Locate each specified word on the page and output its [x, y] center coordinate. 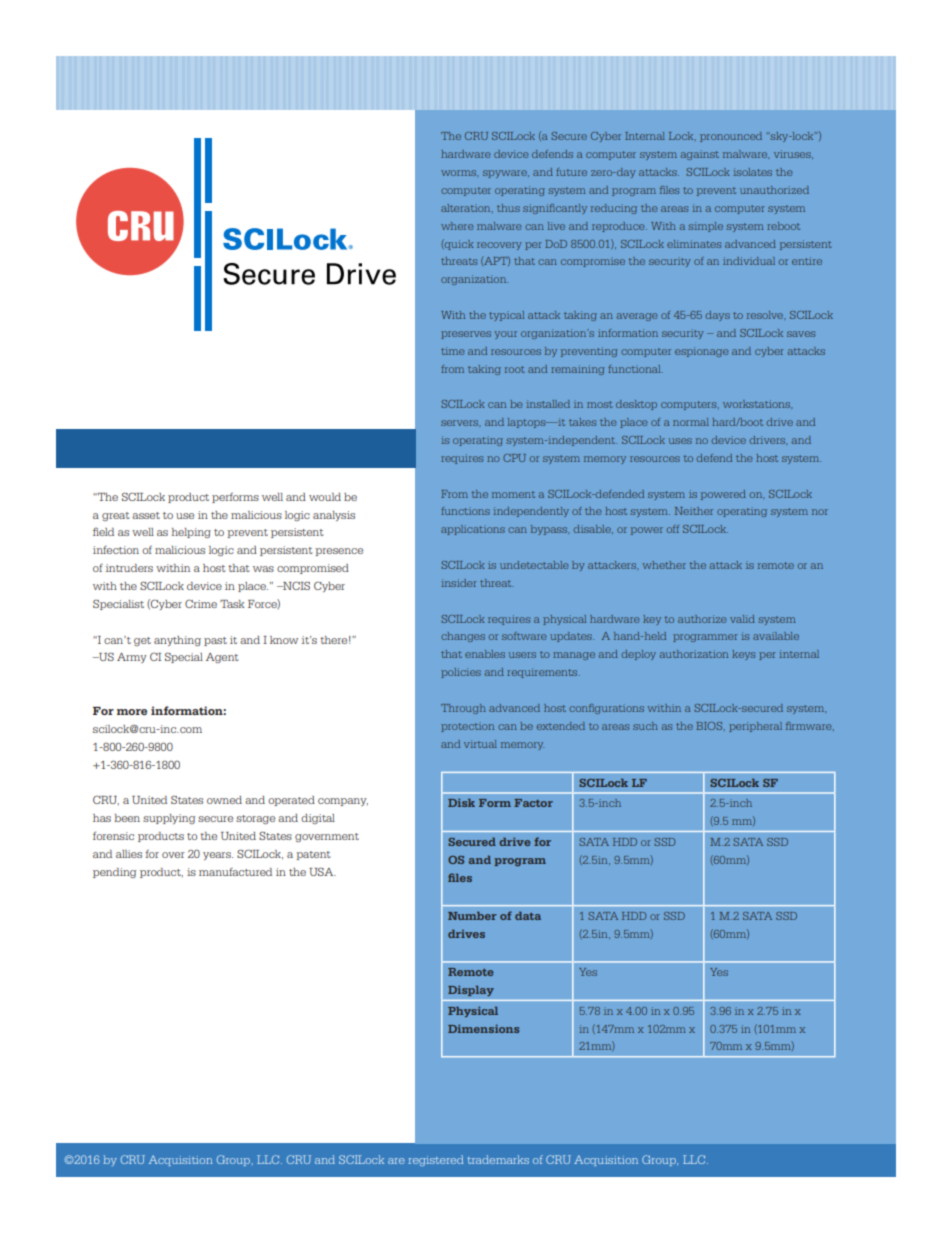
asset [146, 515]
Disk [461, 803]
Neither [694, 511]
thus [508, 208]
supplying [169, 819]
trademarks [498, 1159]
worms [459, 173]
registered [436, 1160]
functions [465, 511]
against [700, 155]
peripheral [755, 727]
